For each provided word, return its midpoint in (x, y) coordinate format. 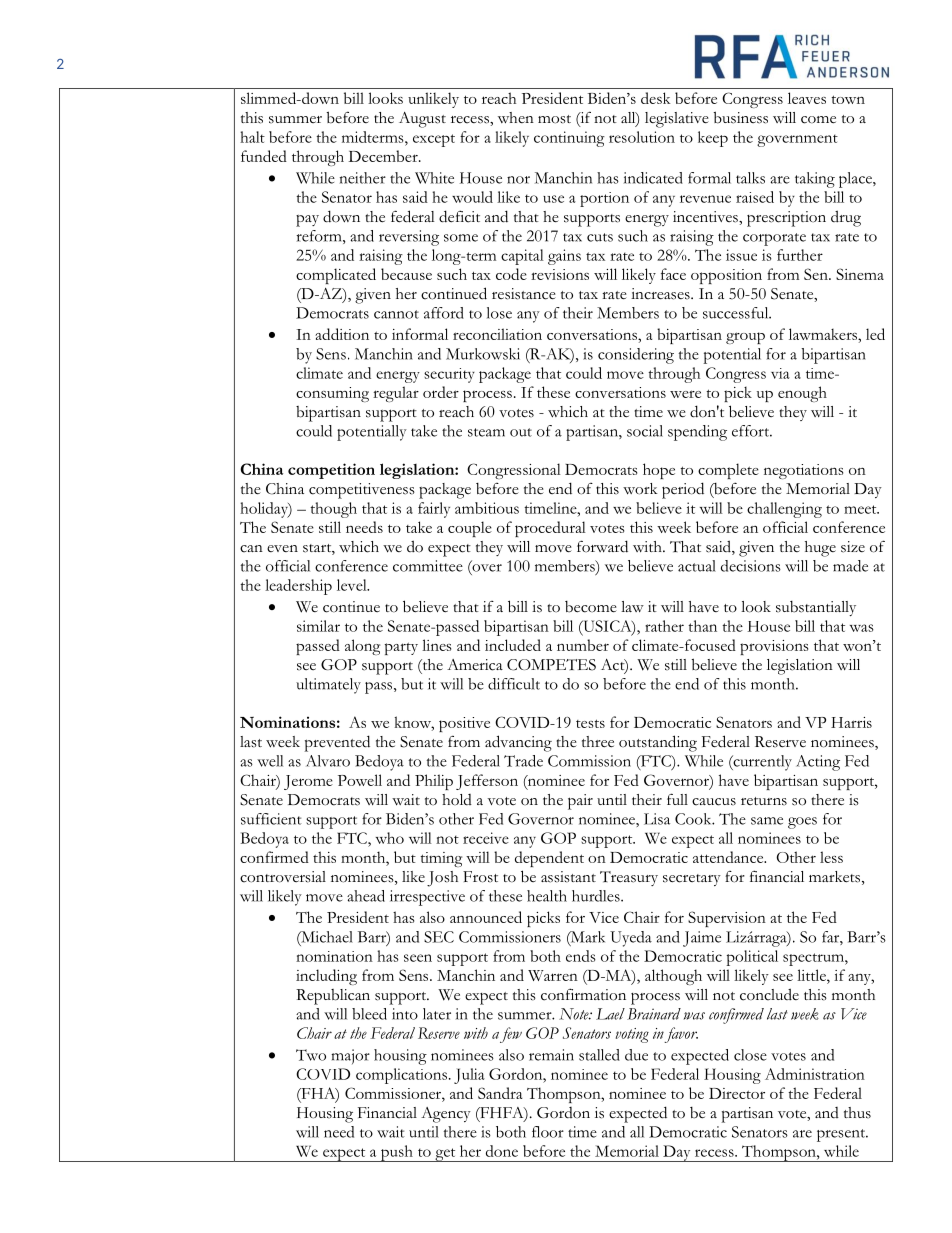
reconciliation (497, 334)
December (384, 156)
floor (548, 1132)
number (583, 645)
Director (737, 1093)
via (780, 373)
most (554, 119)
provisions (774, 647)
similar (318, 626)
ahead (366, 896)
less (831, 857)
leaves (807, 98)
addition (342, 334)
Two (311, 1055)
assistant (568, 877)
